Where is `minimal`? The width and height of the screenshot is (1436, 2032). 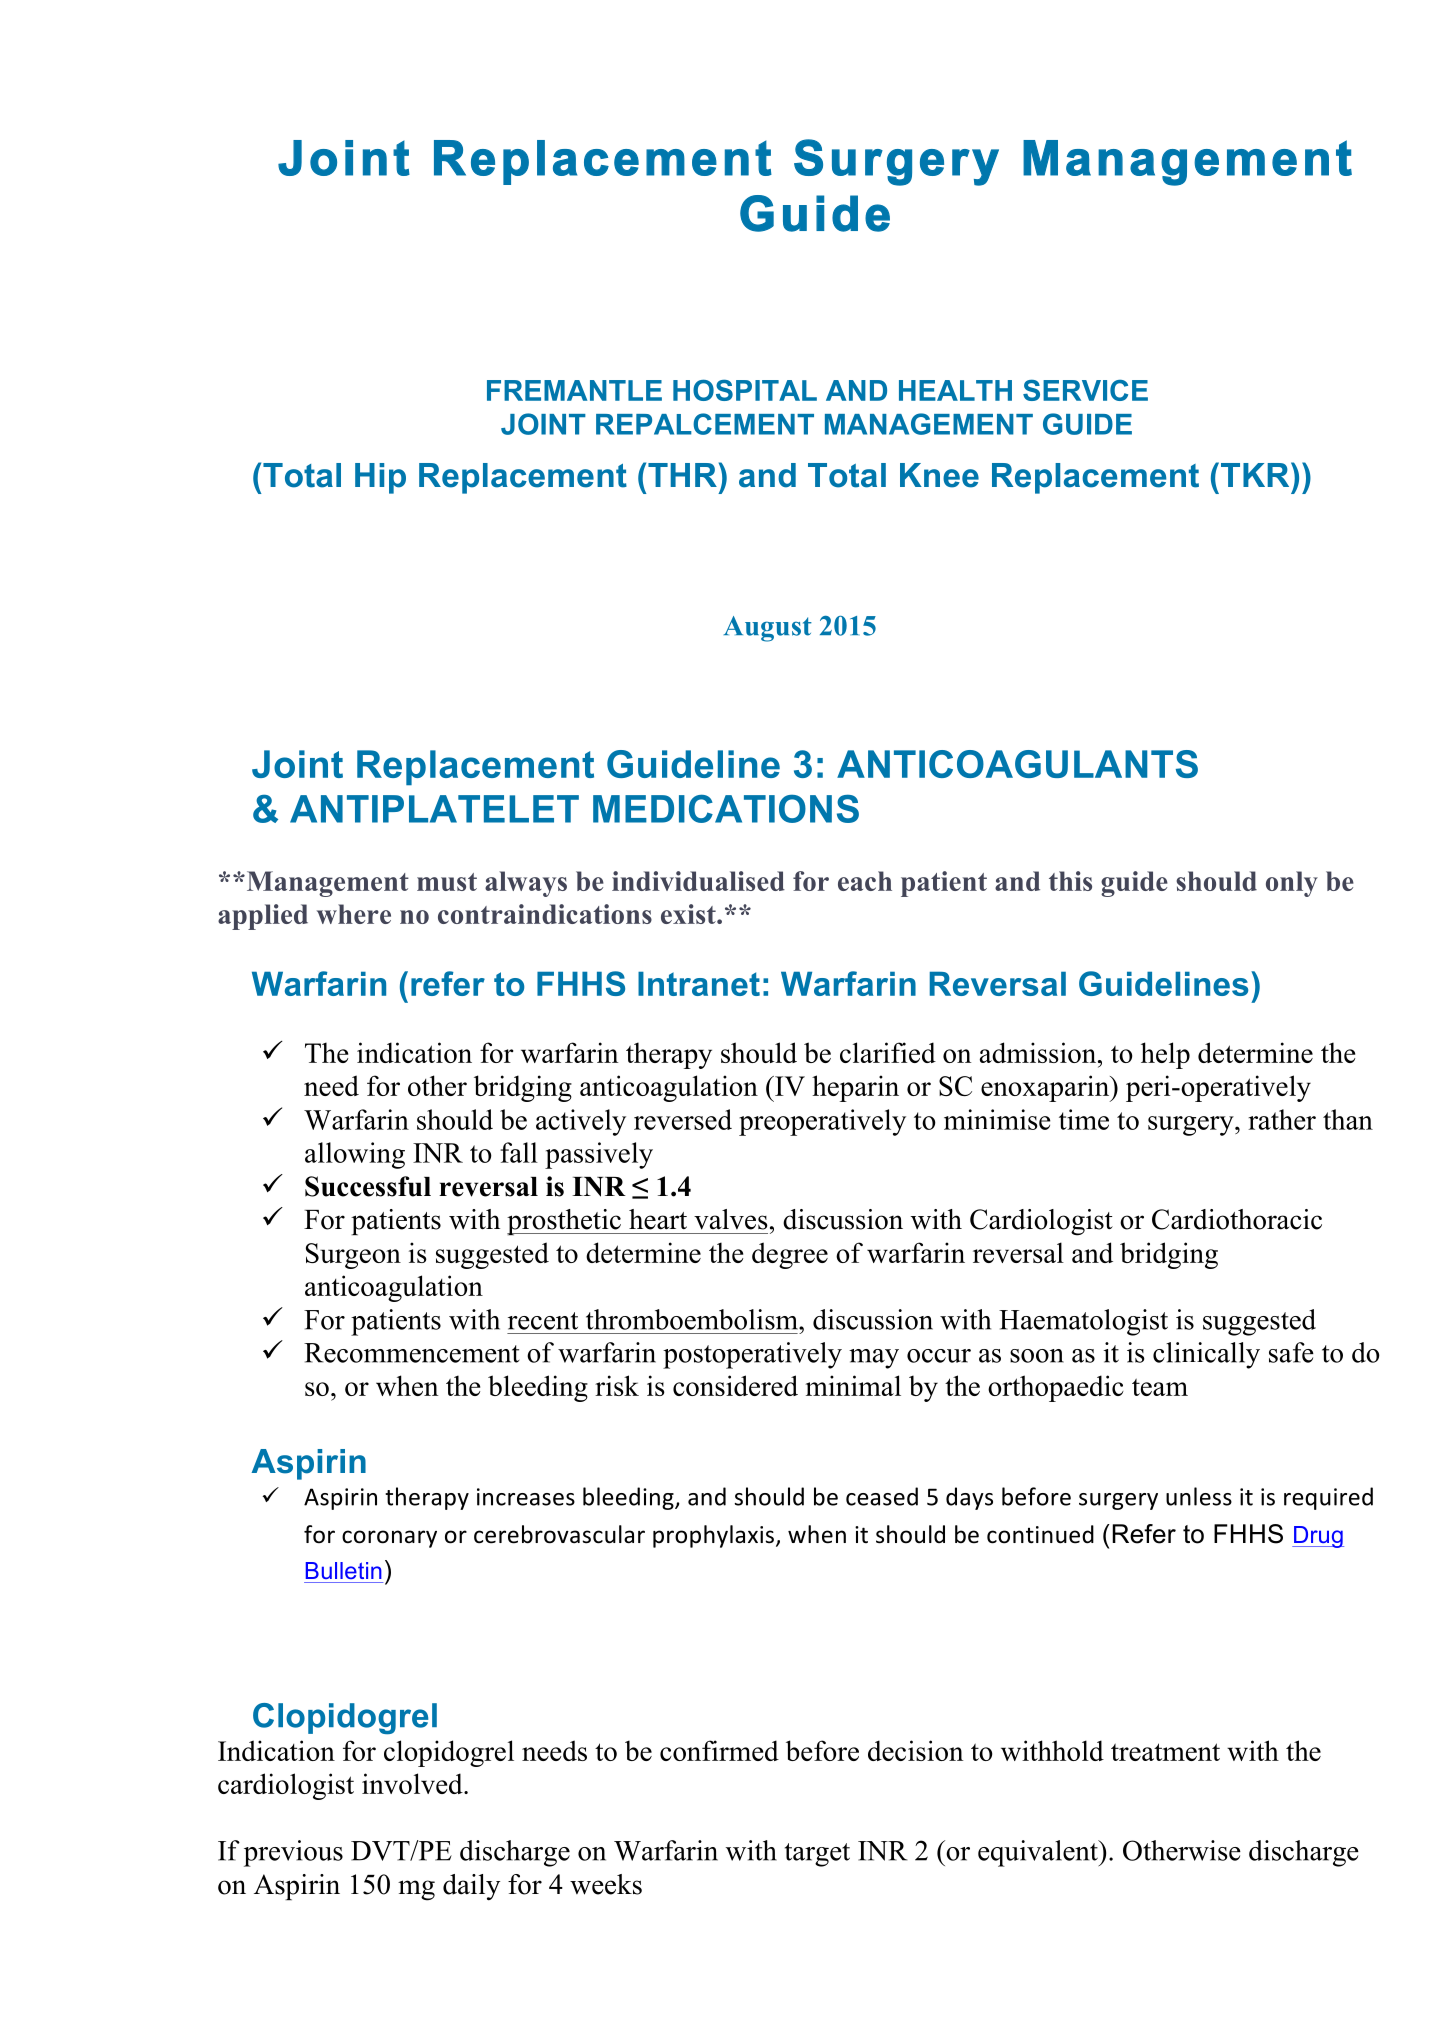 minimal is located at coordinates (853, 1385).
